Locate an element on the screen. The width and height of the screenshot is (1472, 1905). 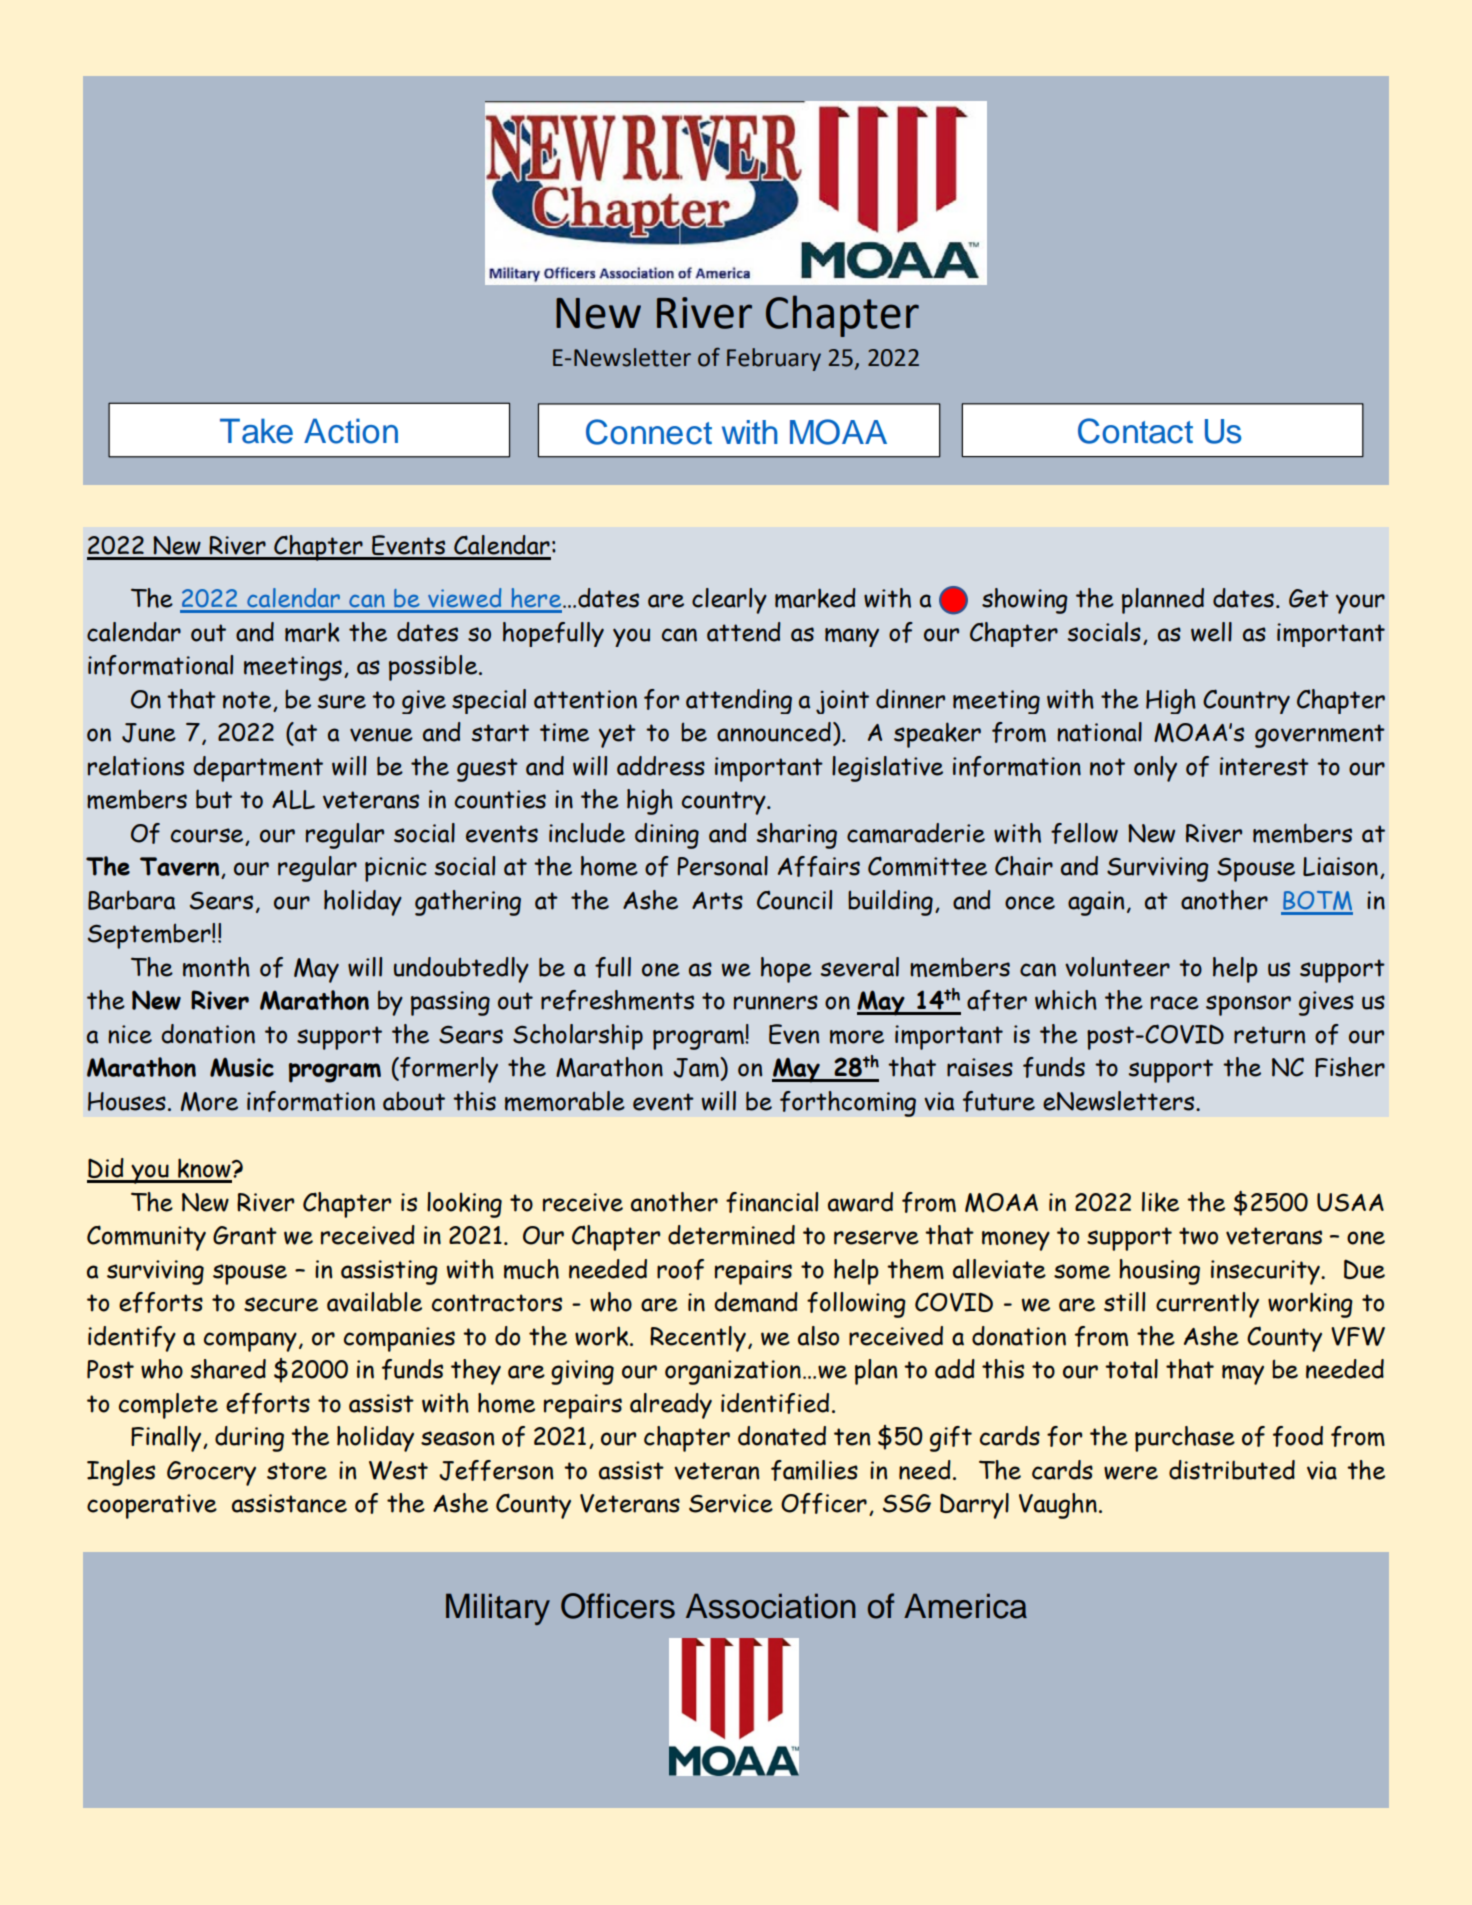
Take is located at coordinates (256, 431).
